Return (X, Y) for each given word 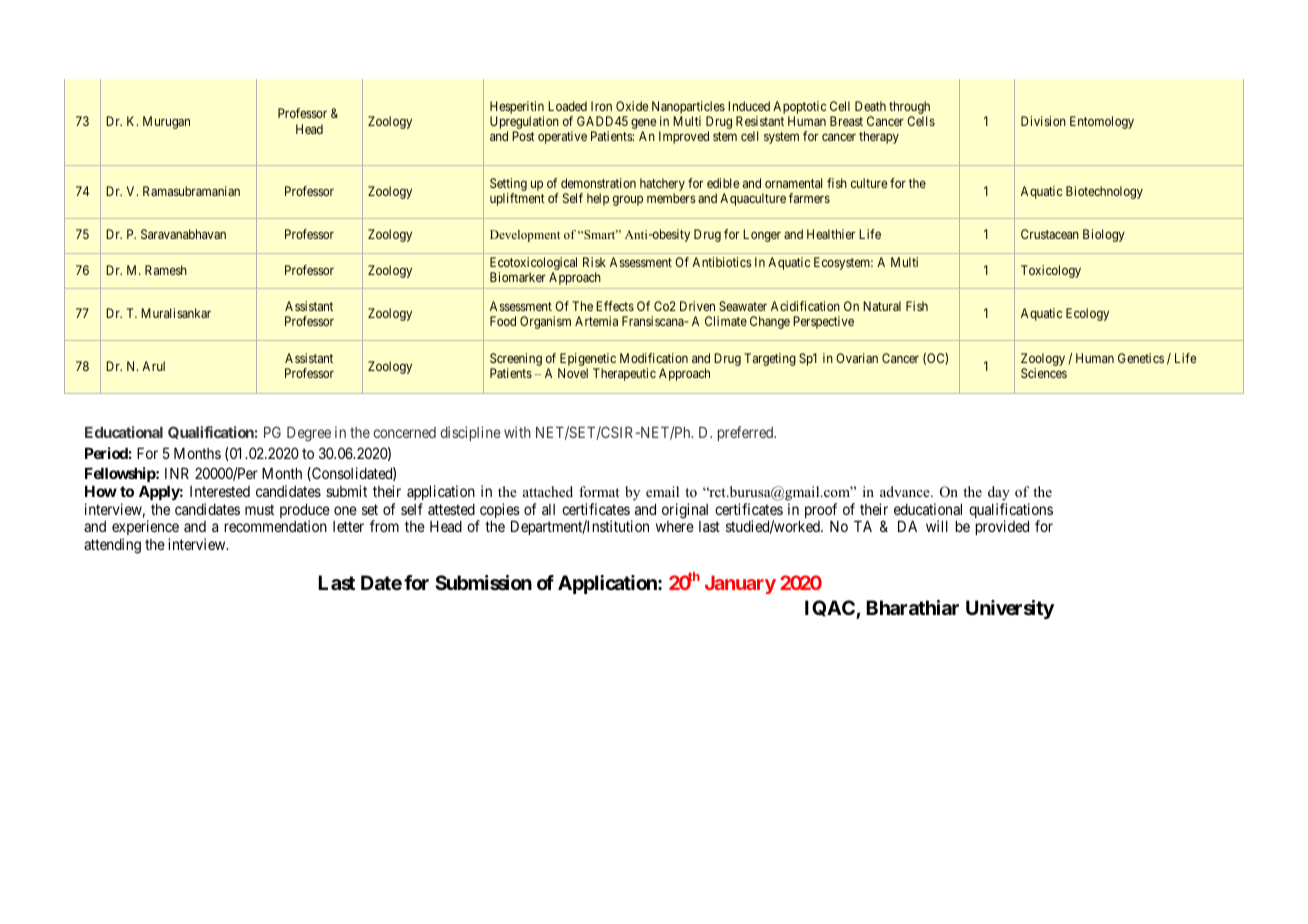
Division (1043, 121)
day (999, 493)
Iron (601, 106)
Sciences (1044, 373)
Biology (1104, 235)
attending (112, 546)
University (1010, 609)
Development (525, 236)
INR (177, 473)
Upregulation (524, 124)
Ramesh (166, 270)
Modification (654, 358)
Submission (483, 582)
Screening (516, 361)
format (599, 491)
